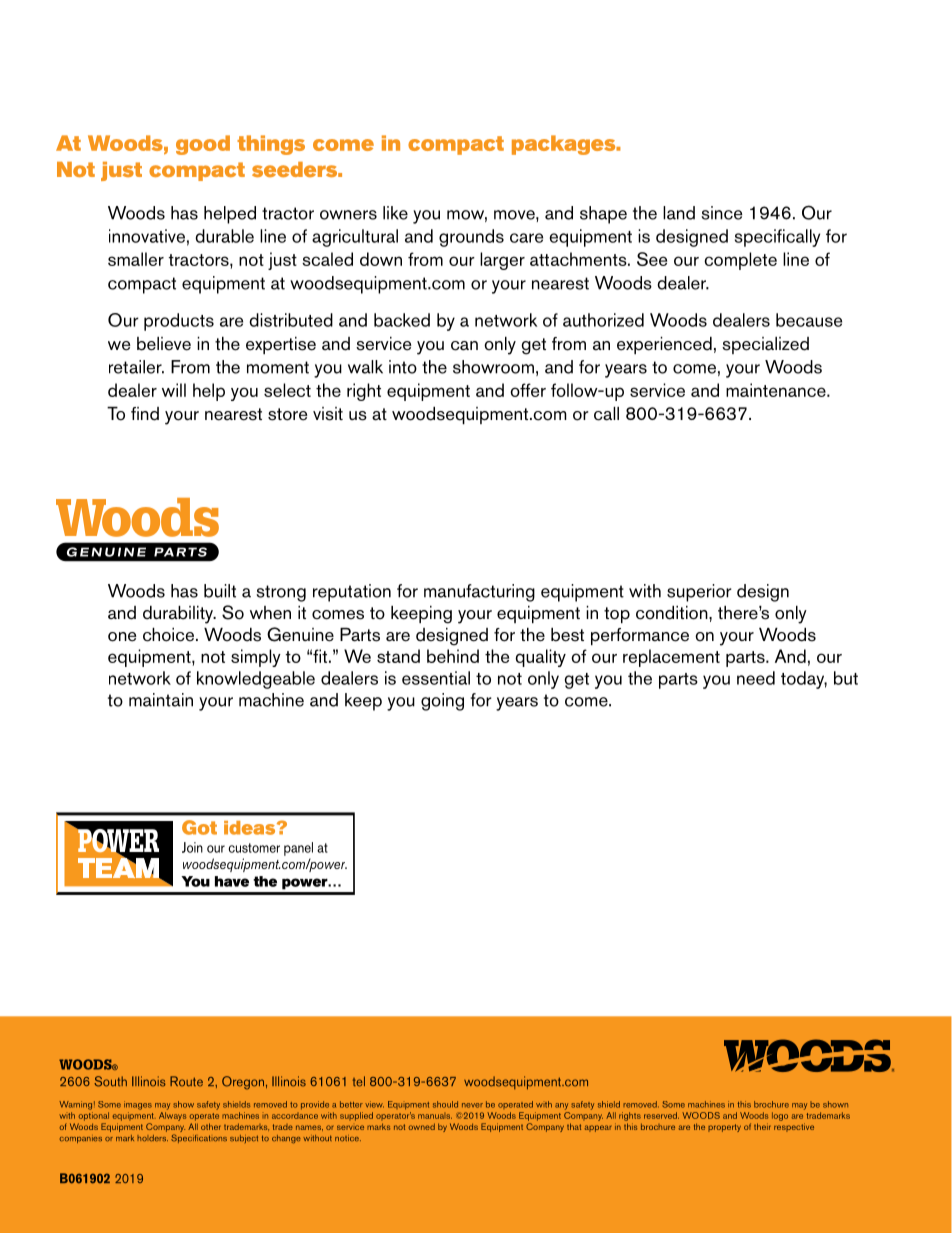 This image has width=952, height=1233. Describe the element at coordinates (442, 702) in the image. I see `going` at that location.
